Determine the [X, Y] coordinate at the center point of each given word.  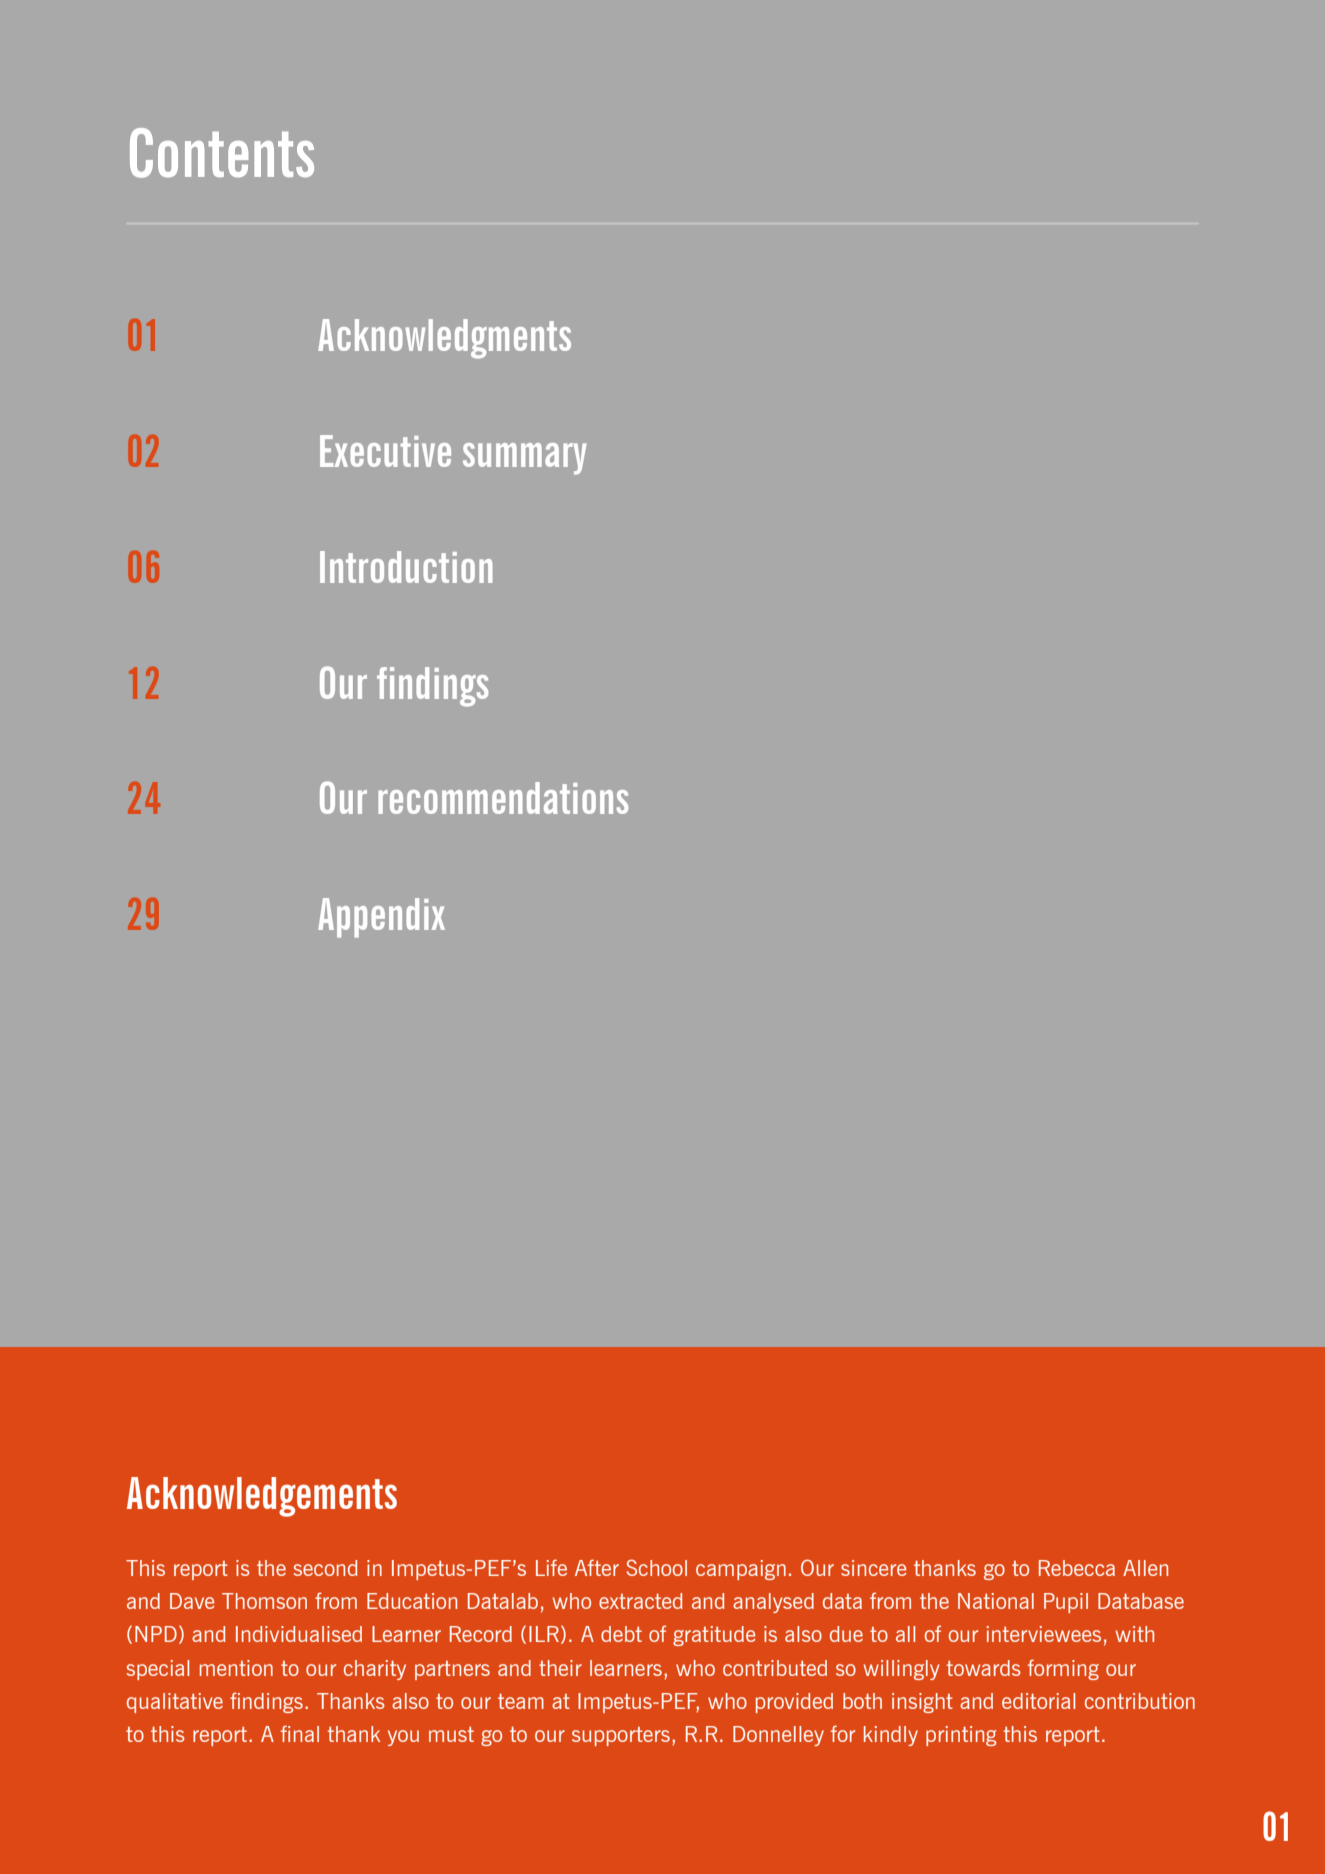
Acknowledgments [444, 339]
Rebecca [1077, 1568]
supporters [621, 1736]
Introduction [406, 567]
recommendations [503, 798]
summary [525, 459]
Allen [1145, 1568]
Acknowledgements [262, 1497]
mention [236, 1668]
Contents [222, 153]
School [656, 1567]
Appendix [381, 918]
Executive [385, 451]
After [597, 1567]
